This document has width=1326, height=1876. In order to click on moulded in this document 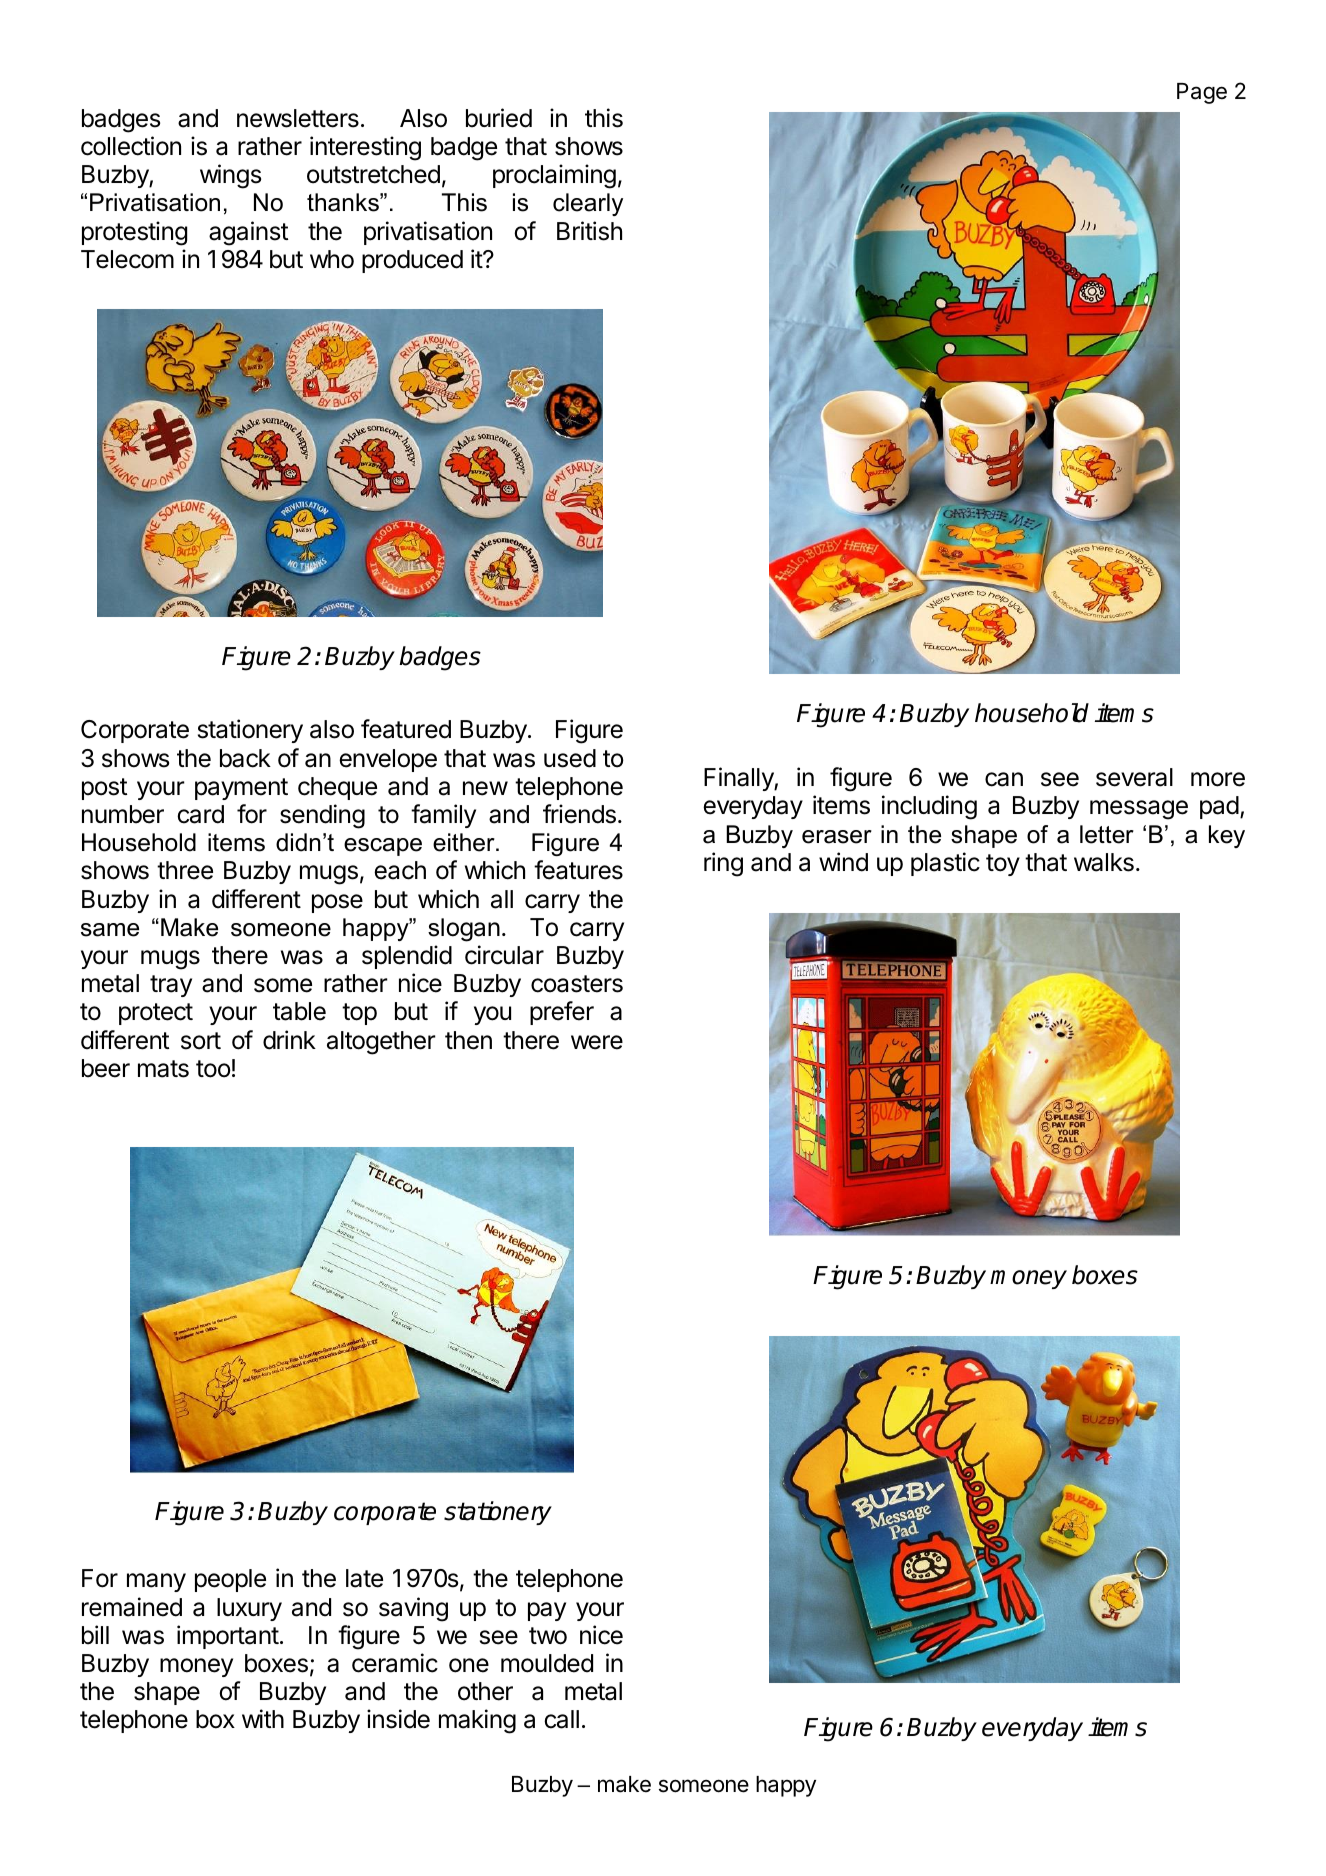, I will do `click(547, 1663)`.
